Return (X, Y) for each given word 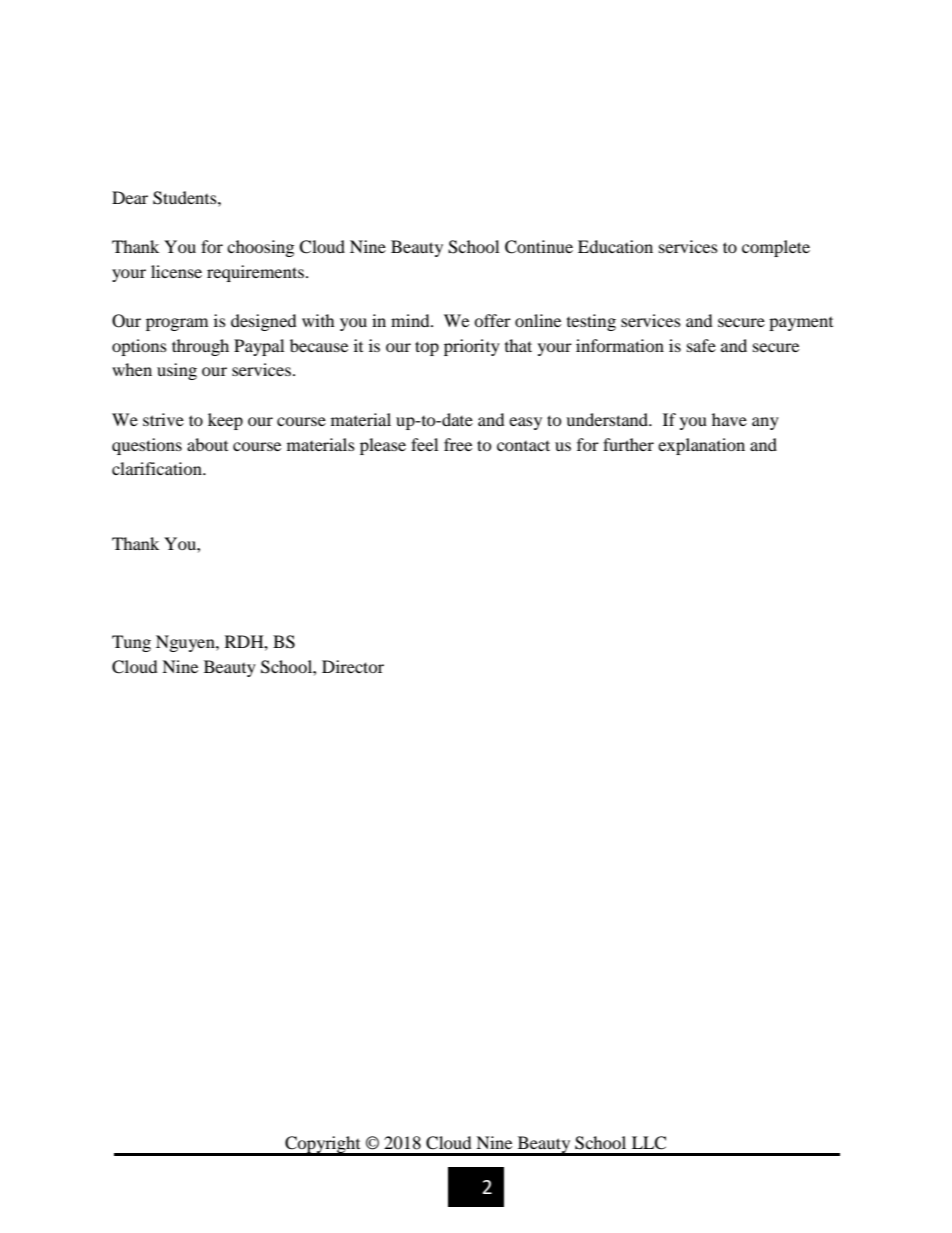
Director (353, 666)
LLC (649, 1143)
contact (523, 445)
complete (776, 248)
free (458, 444)
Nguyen (186, 643)
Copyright (323, 1145)
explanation (701, 446)
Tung (131, 643)
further (628, 444)
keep (225, 421)
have (729, 419)
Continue (539, 247)
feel (424, 444)
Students (186, 198)
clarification (158, 468)
